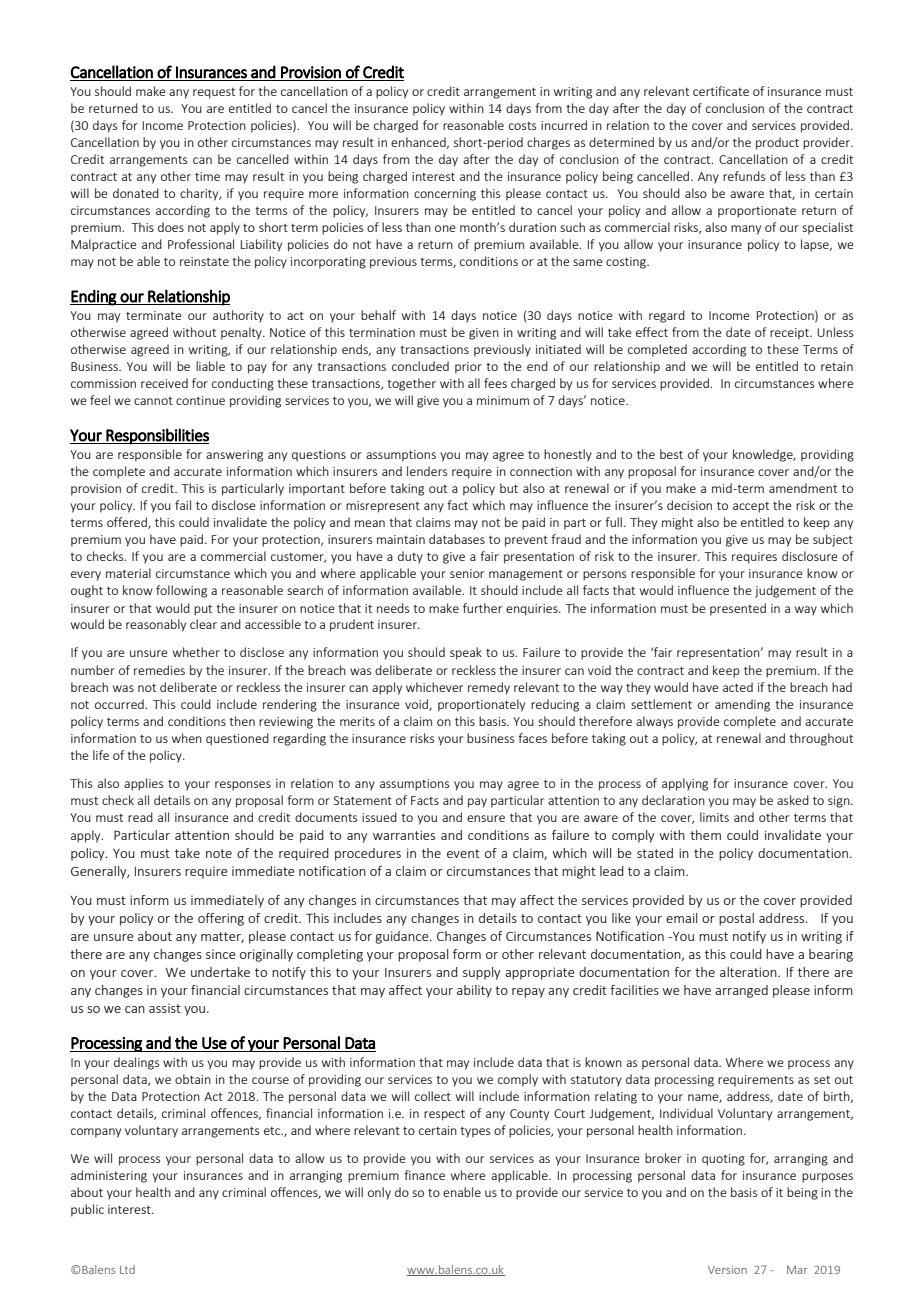 The width and height of the screenshot is (924, 1308). What do you see at coordinates (522, 126) in the screenshot?
I see `costs` at bounding box center [522, 126].
